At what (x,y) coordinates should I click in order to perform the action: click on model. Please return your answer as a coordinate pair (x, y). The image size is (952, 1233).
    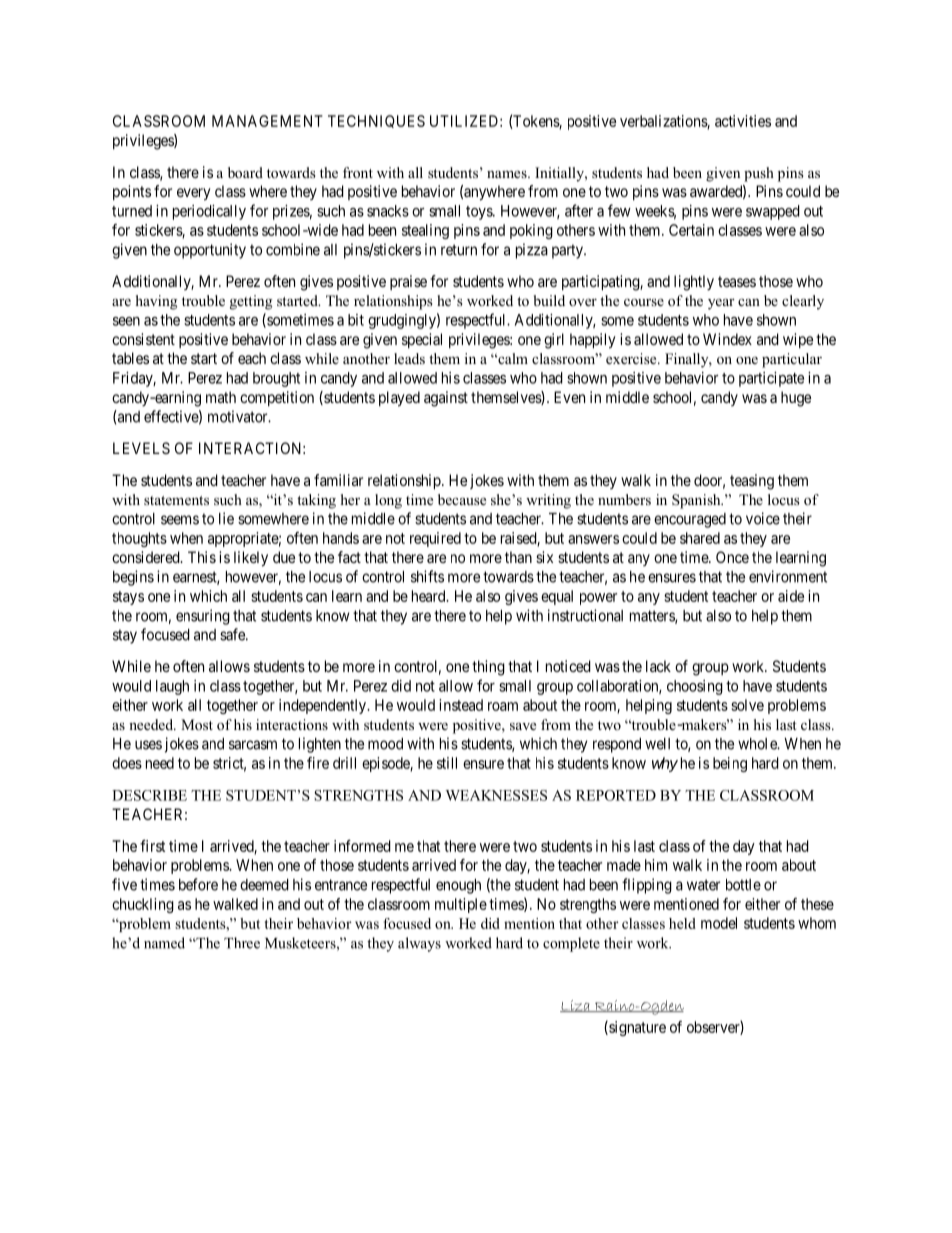
    Looking at the image, I should click on (719, 923).
